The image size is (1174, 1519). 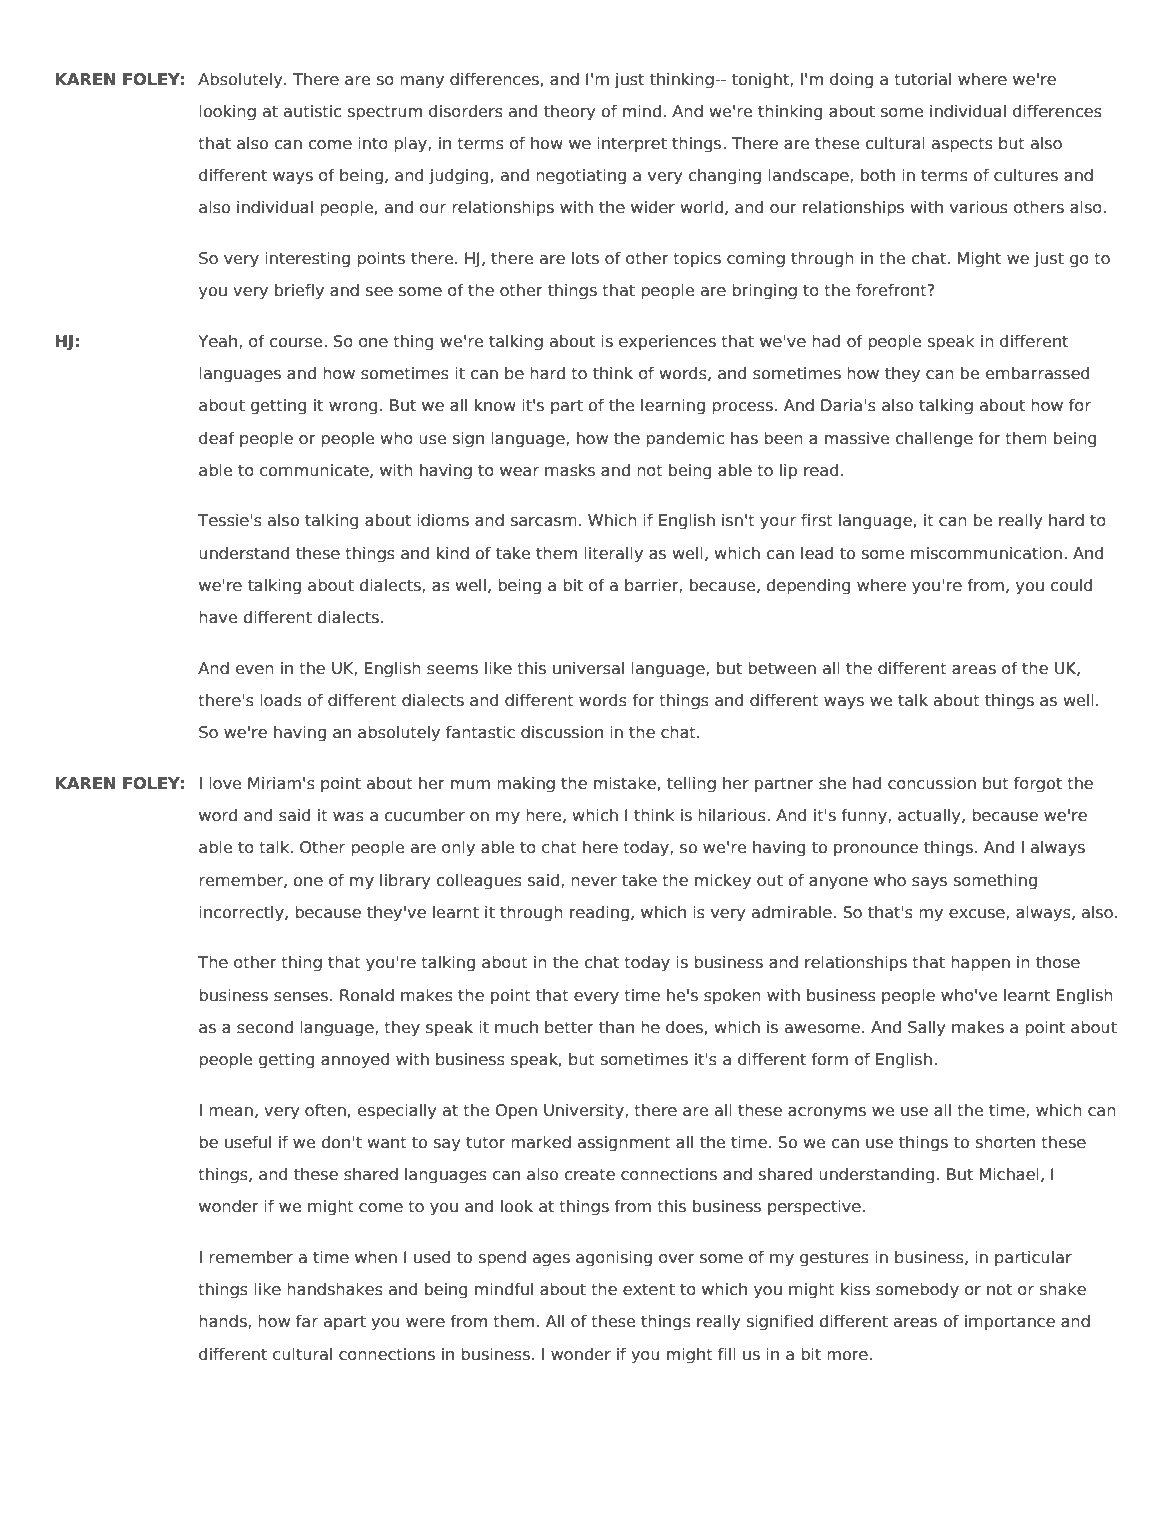 I want to click on far, so click(x=307, y=1321).
